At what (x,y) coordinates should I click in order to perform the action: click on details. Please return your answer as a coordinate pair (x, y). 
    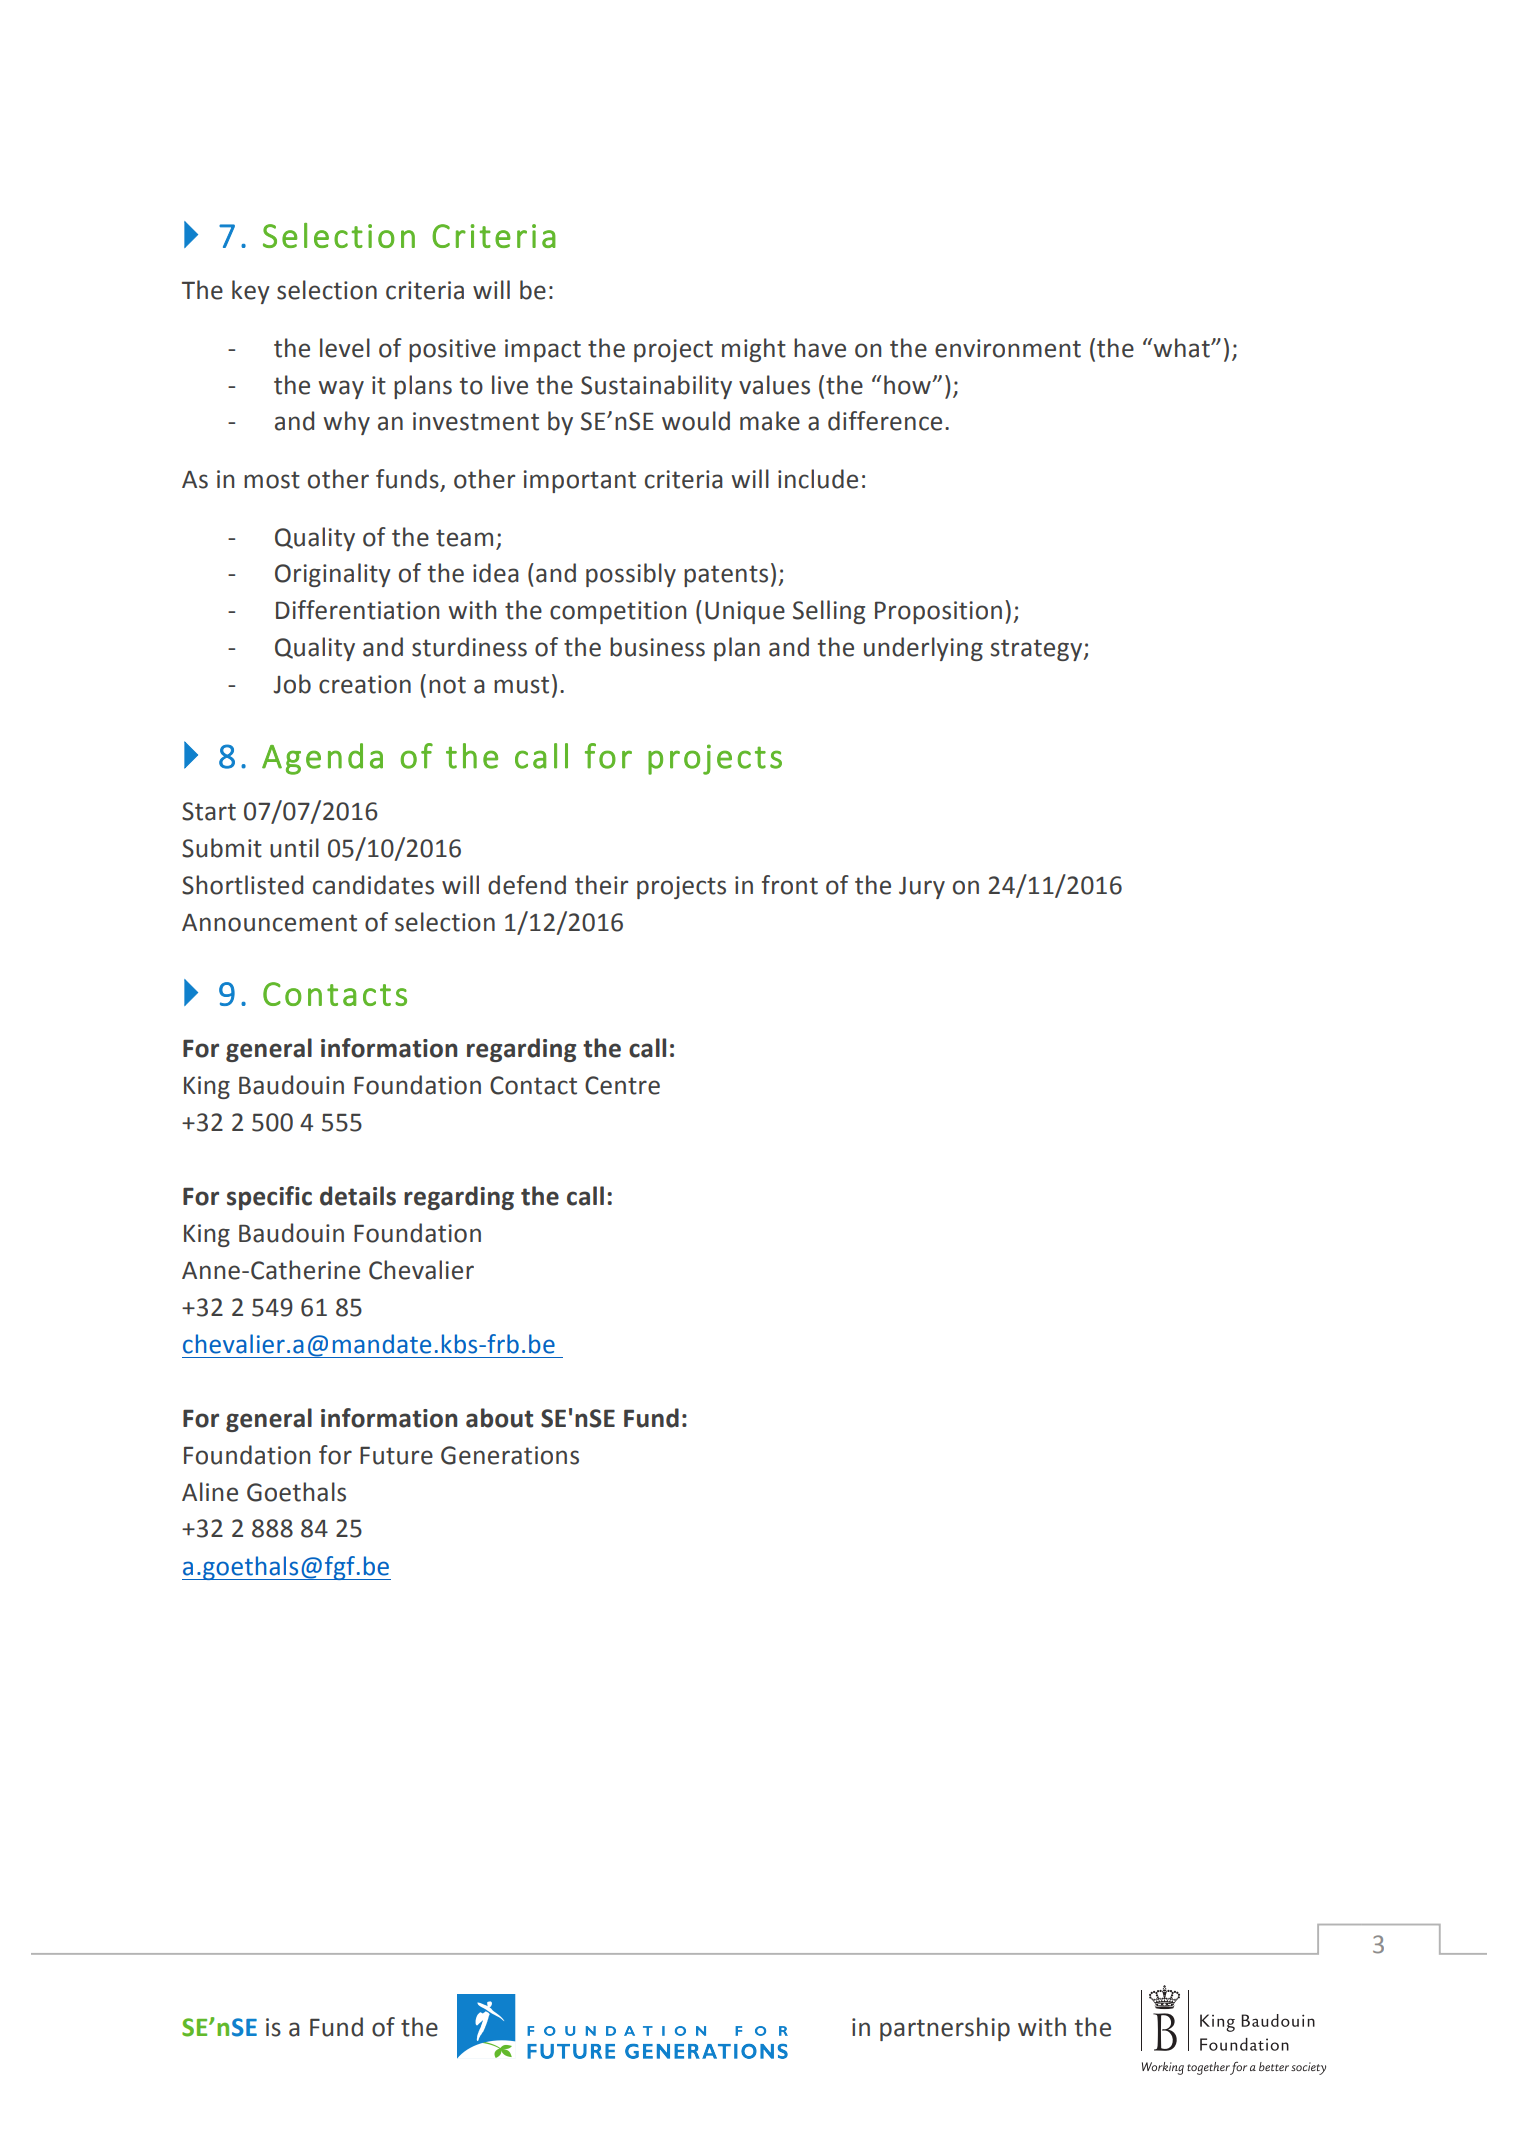
    Looking at the image, I should click on (358, 1196).
